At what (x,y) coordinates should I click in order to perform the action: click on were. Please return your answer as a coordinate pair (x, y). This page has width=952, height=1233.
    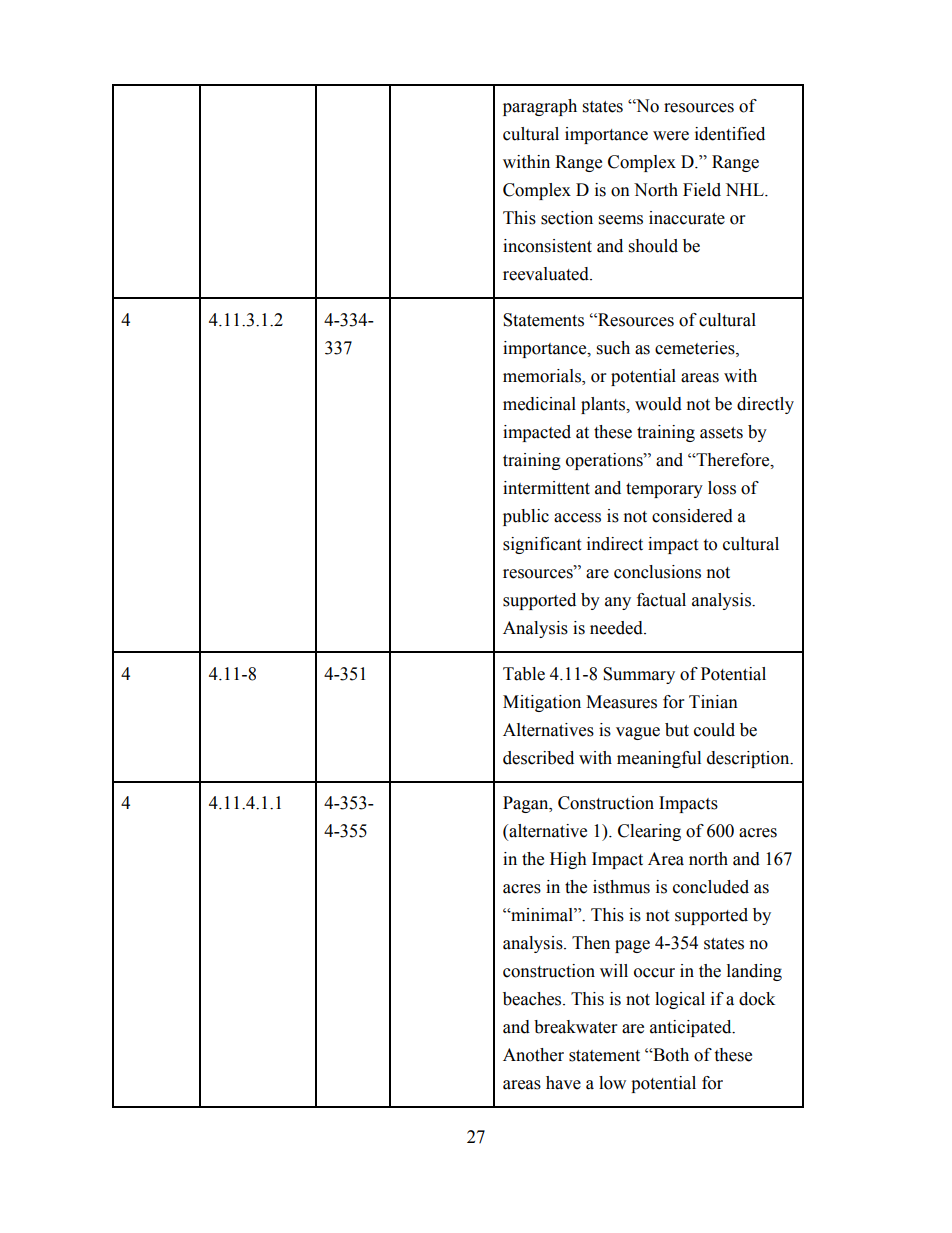
    Looking at the image, I should click on (671, 136).
